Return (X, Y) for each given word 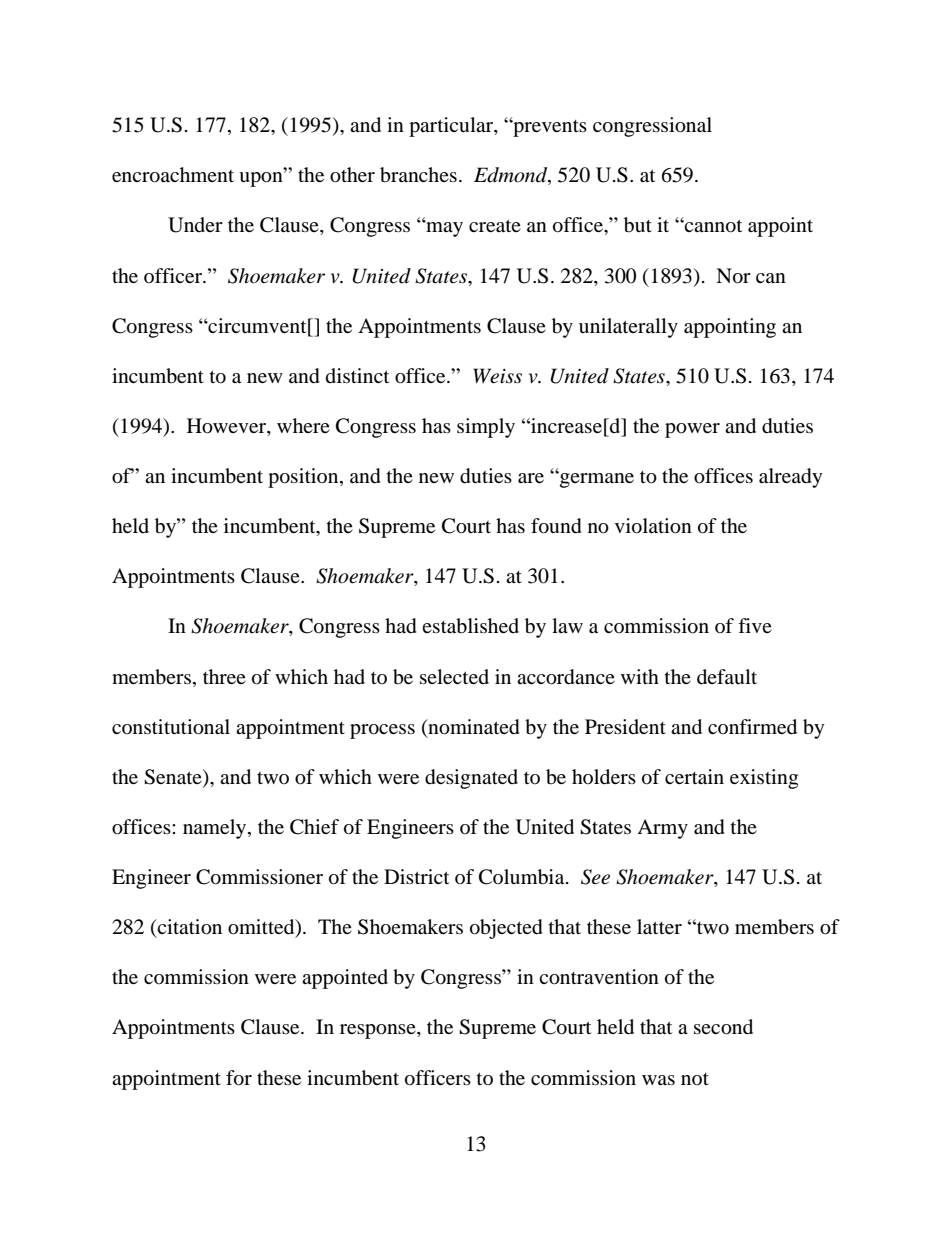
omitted (262, 928)
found (556, 526)
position (304, 478)
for (239, 1078)
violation (653, 526)
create (495, 225)
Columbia (523, 877)
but (638, 225)
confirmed (752, 727)
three (224, 676)
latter (659, 926)
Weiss (497, 376)
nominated (473, 727)
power (692, 430)
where (303, 425)
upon (262, 179)
